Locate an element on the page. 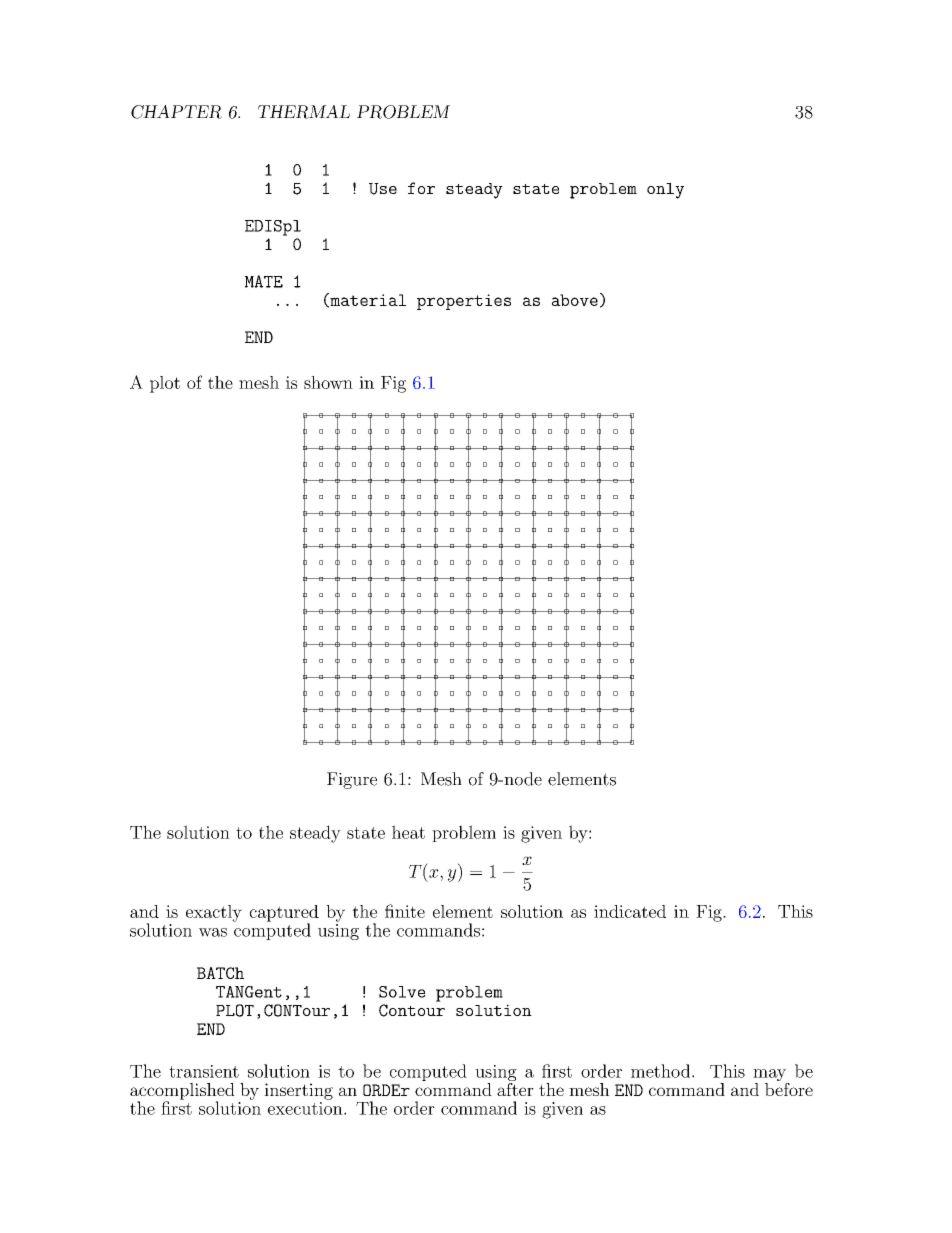 This image has height=1233, width=952. shown is located at coordinates (328, 382).
